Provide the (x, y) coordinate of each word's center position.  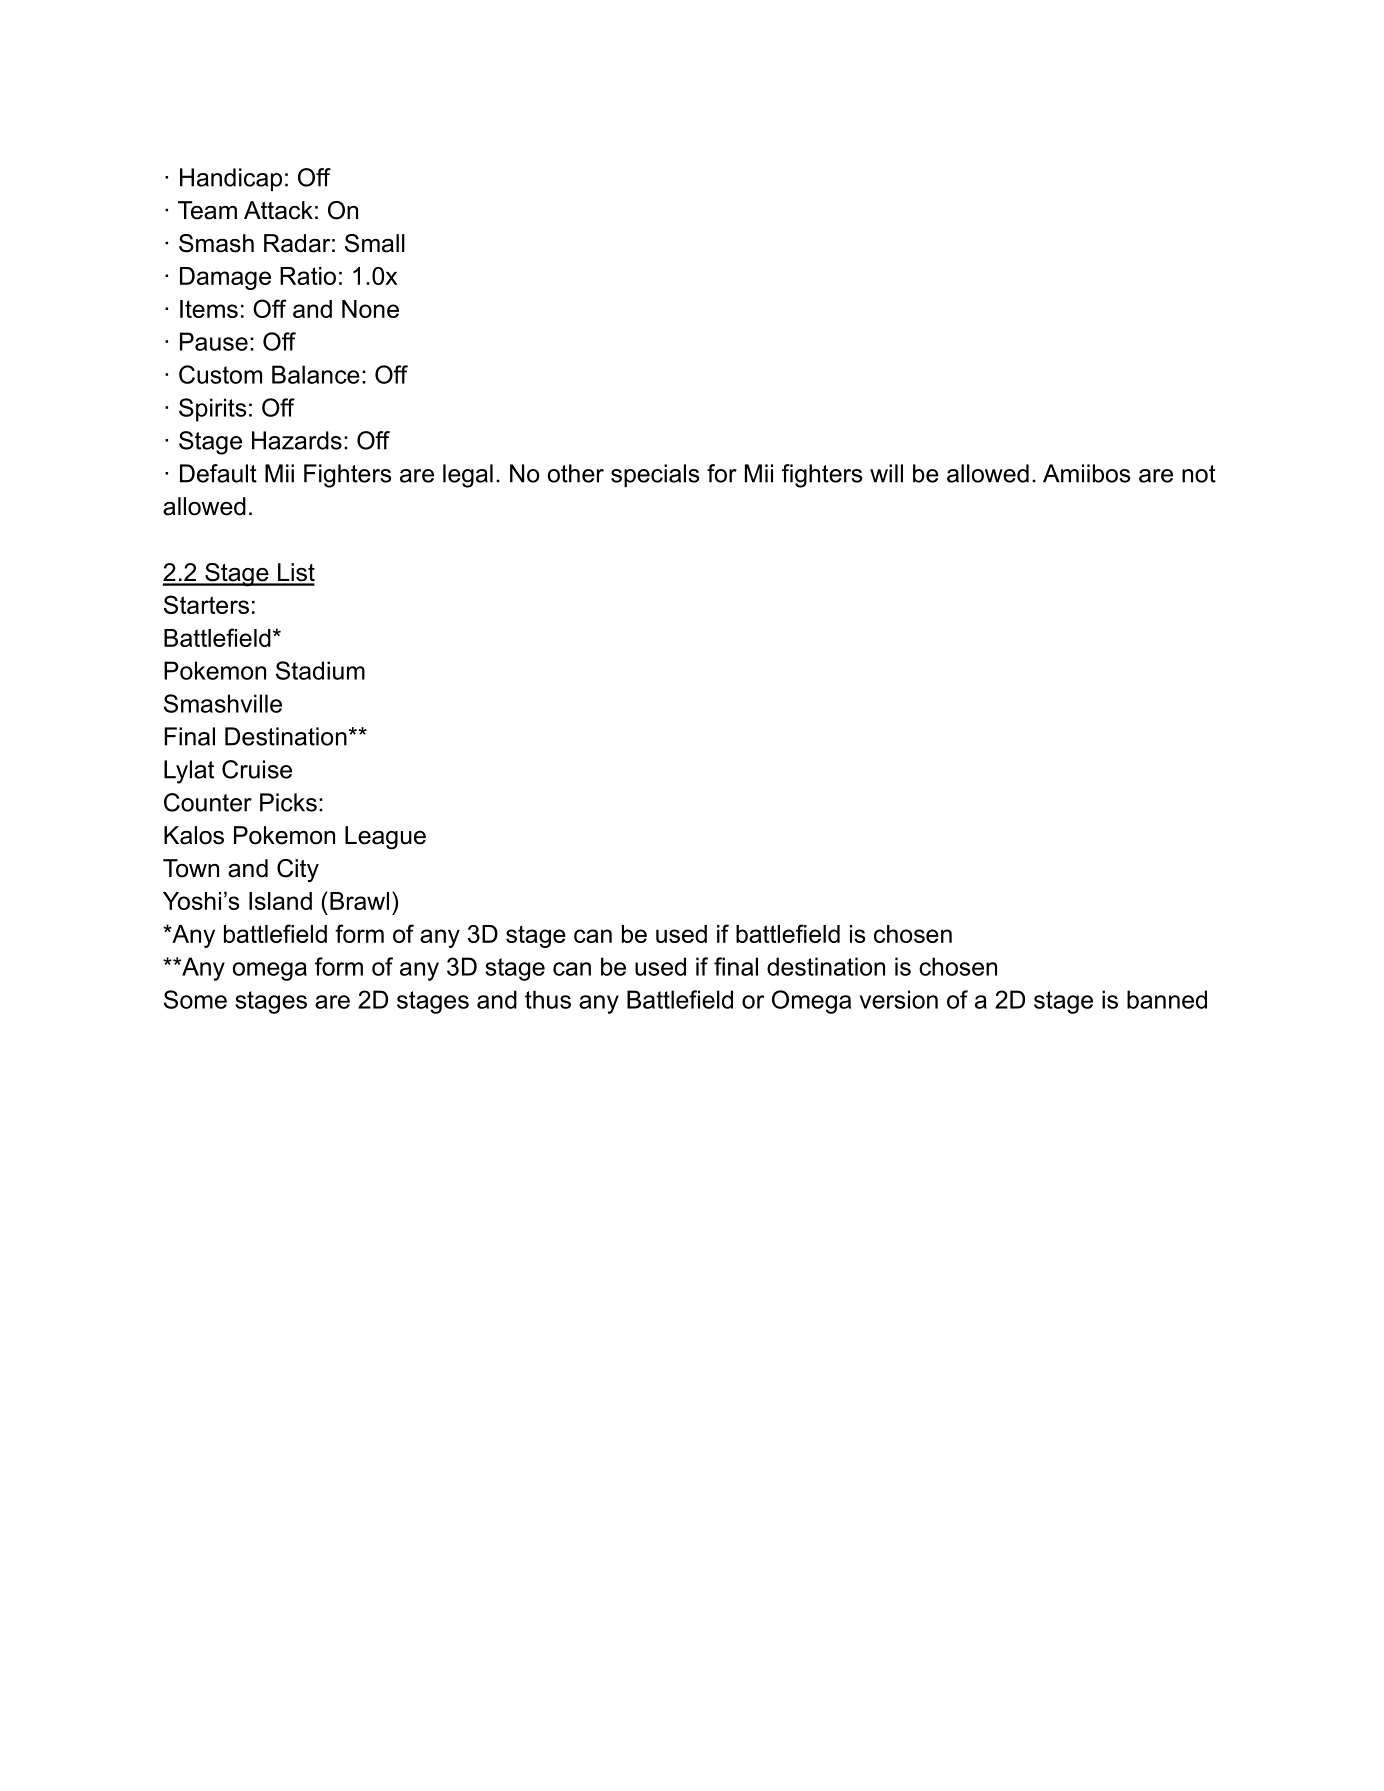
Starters (206, 604)
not (1199, 474)
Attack (278, 210)
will (886, 473)
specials (655, 475)
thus (548, 999)
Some (195, 999)
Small (375, 243)
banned (1167, 999)
